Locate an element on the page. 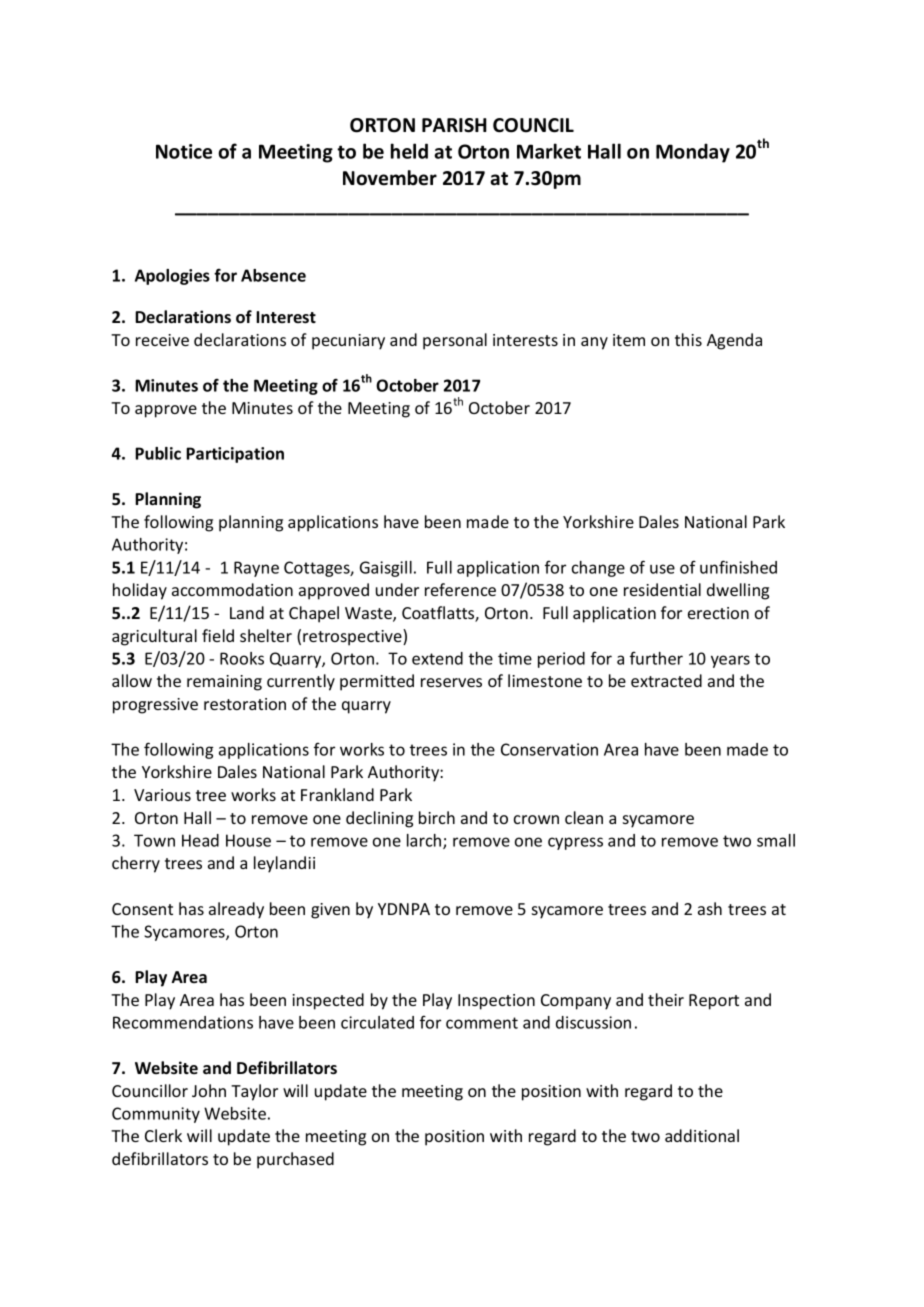 This page has height=1307, width=924. field is located at coordinates (218, 635).
